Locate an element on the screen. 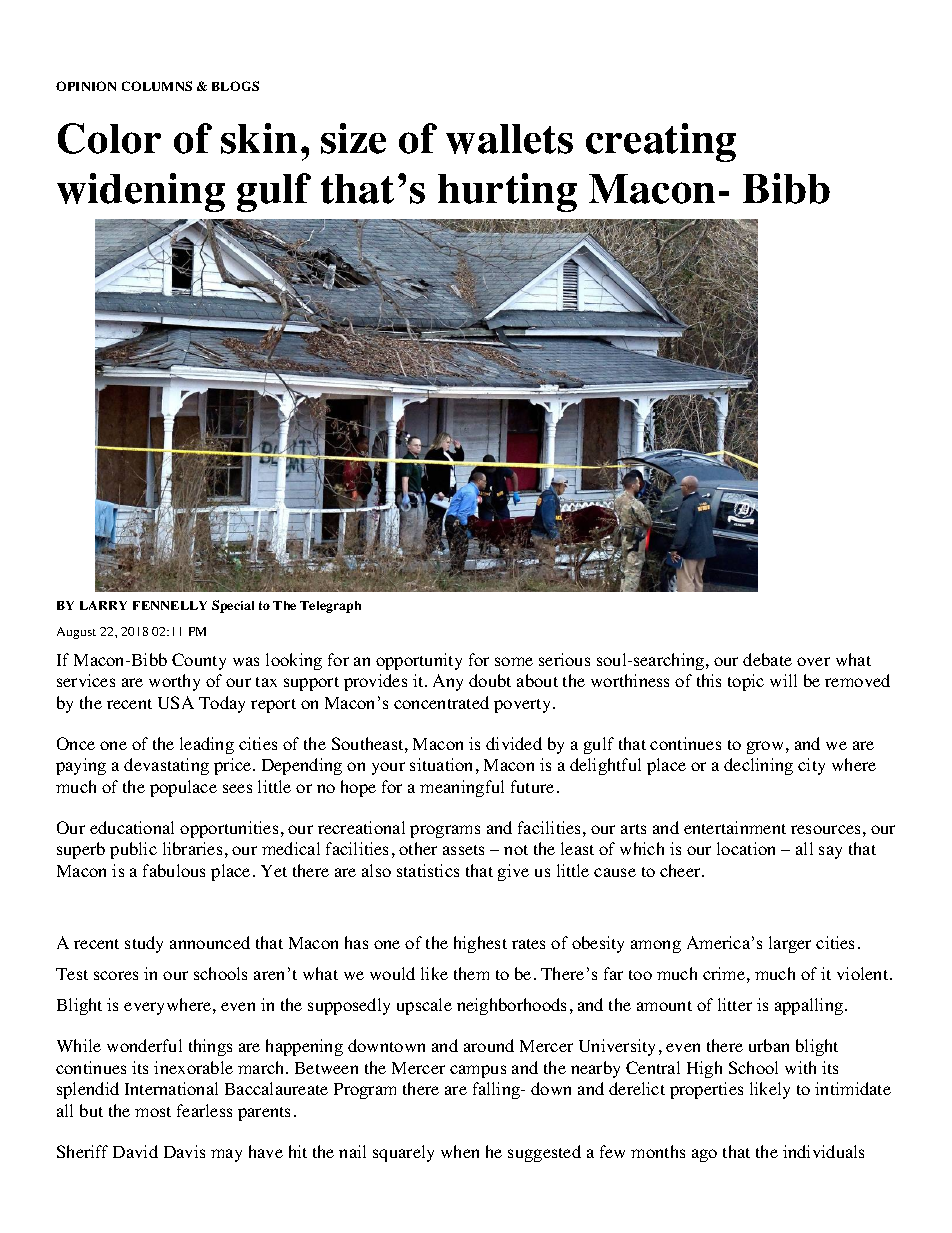 This screenshot has width=952, height=1233. debate is located at coordinates (767, 659).
